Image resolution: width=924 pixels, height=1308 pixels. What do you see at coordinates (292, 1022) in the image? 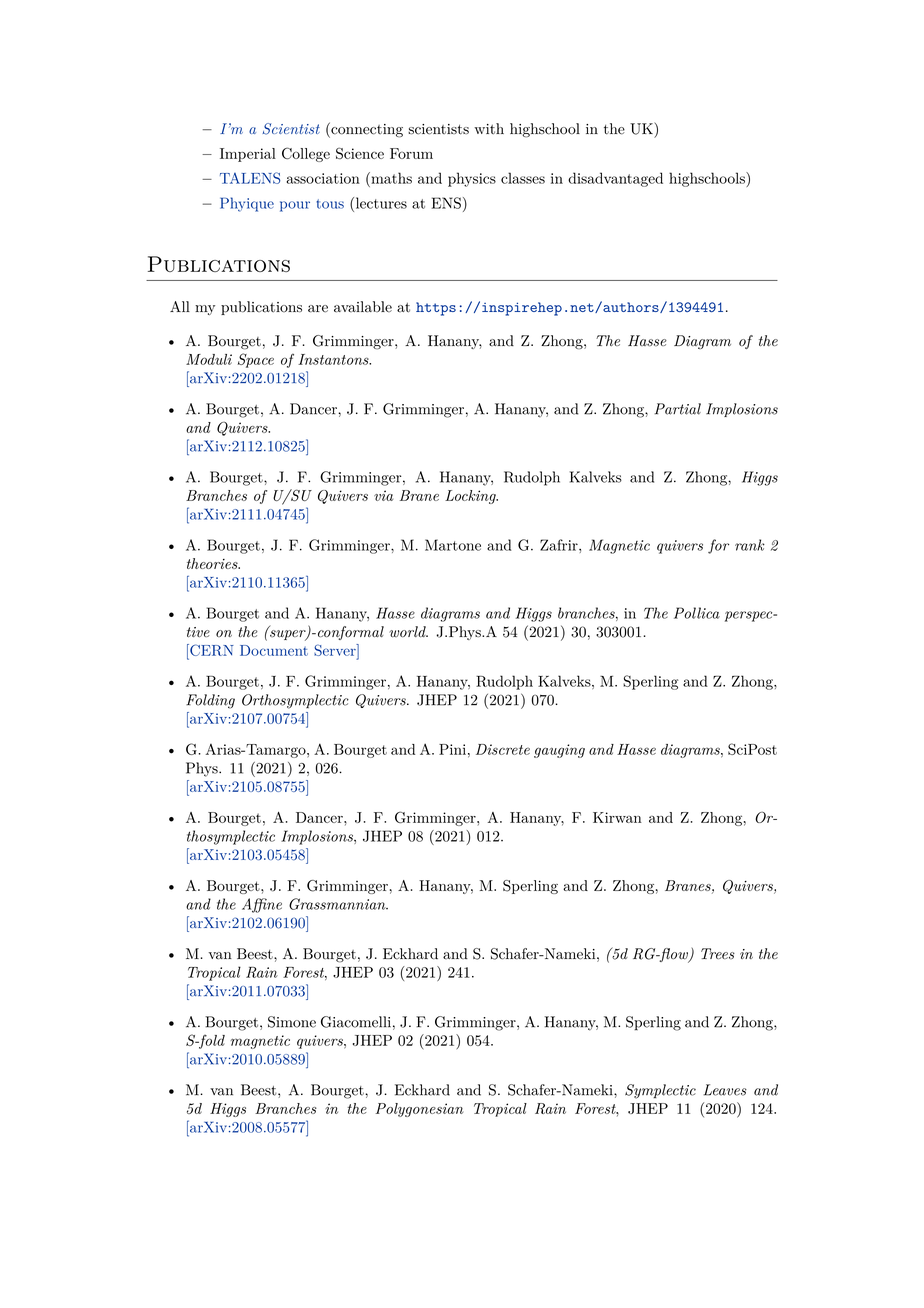
I see `Simone` at bounding box center [292, 1022].
